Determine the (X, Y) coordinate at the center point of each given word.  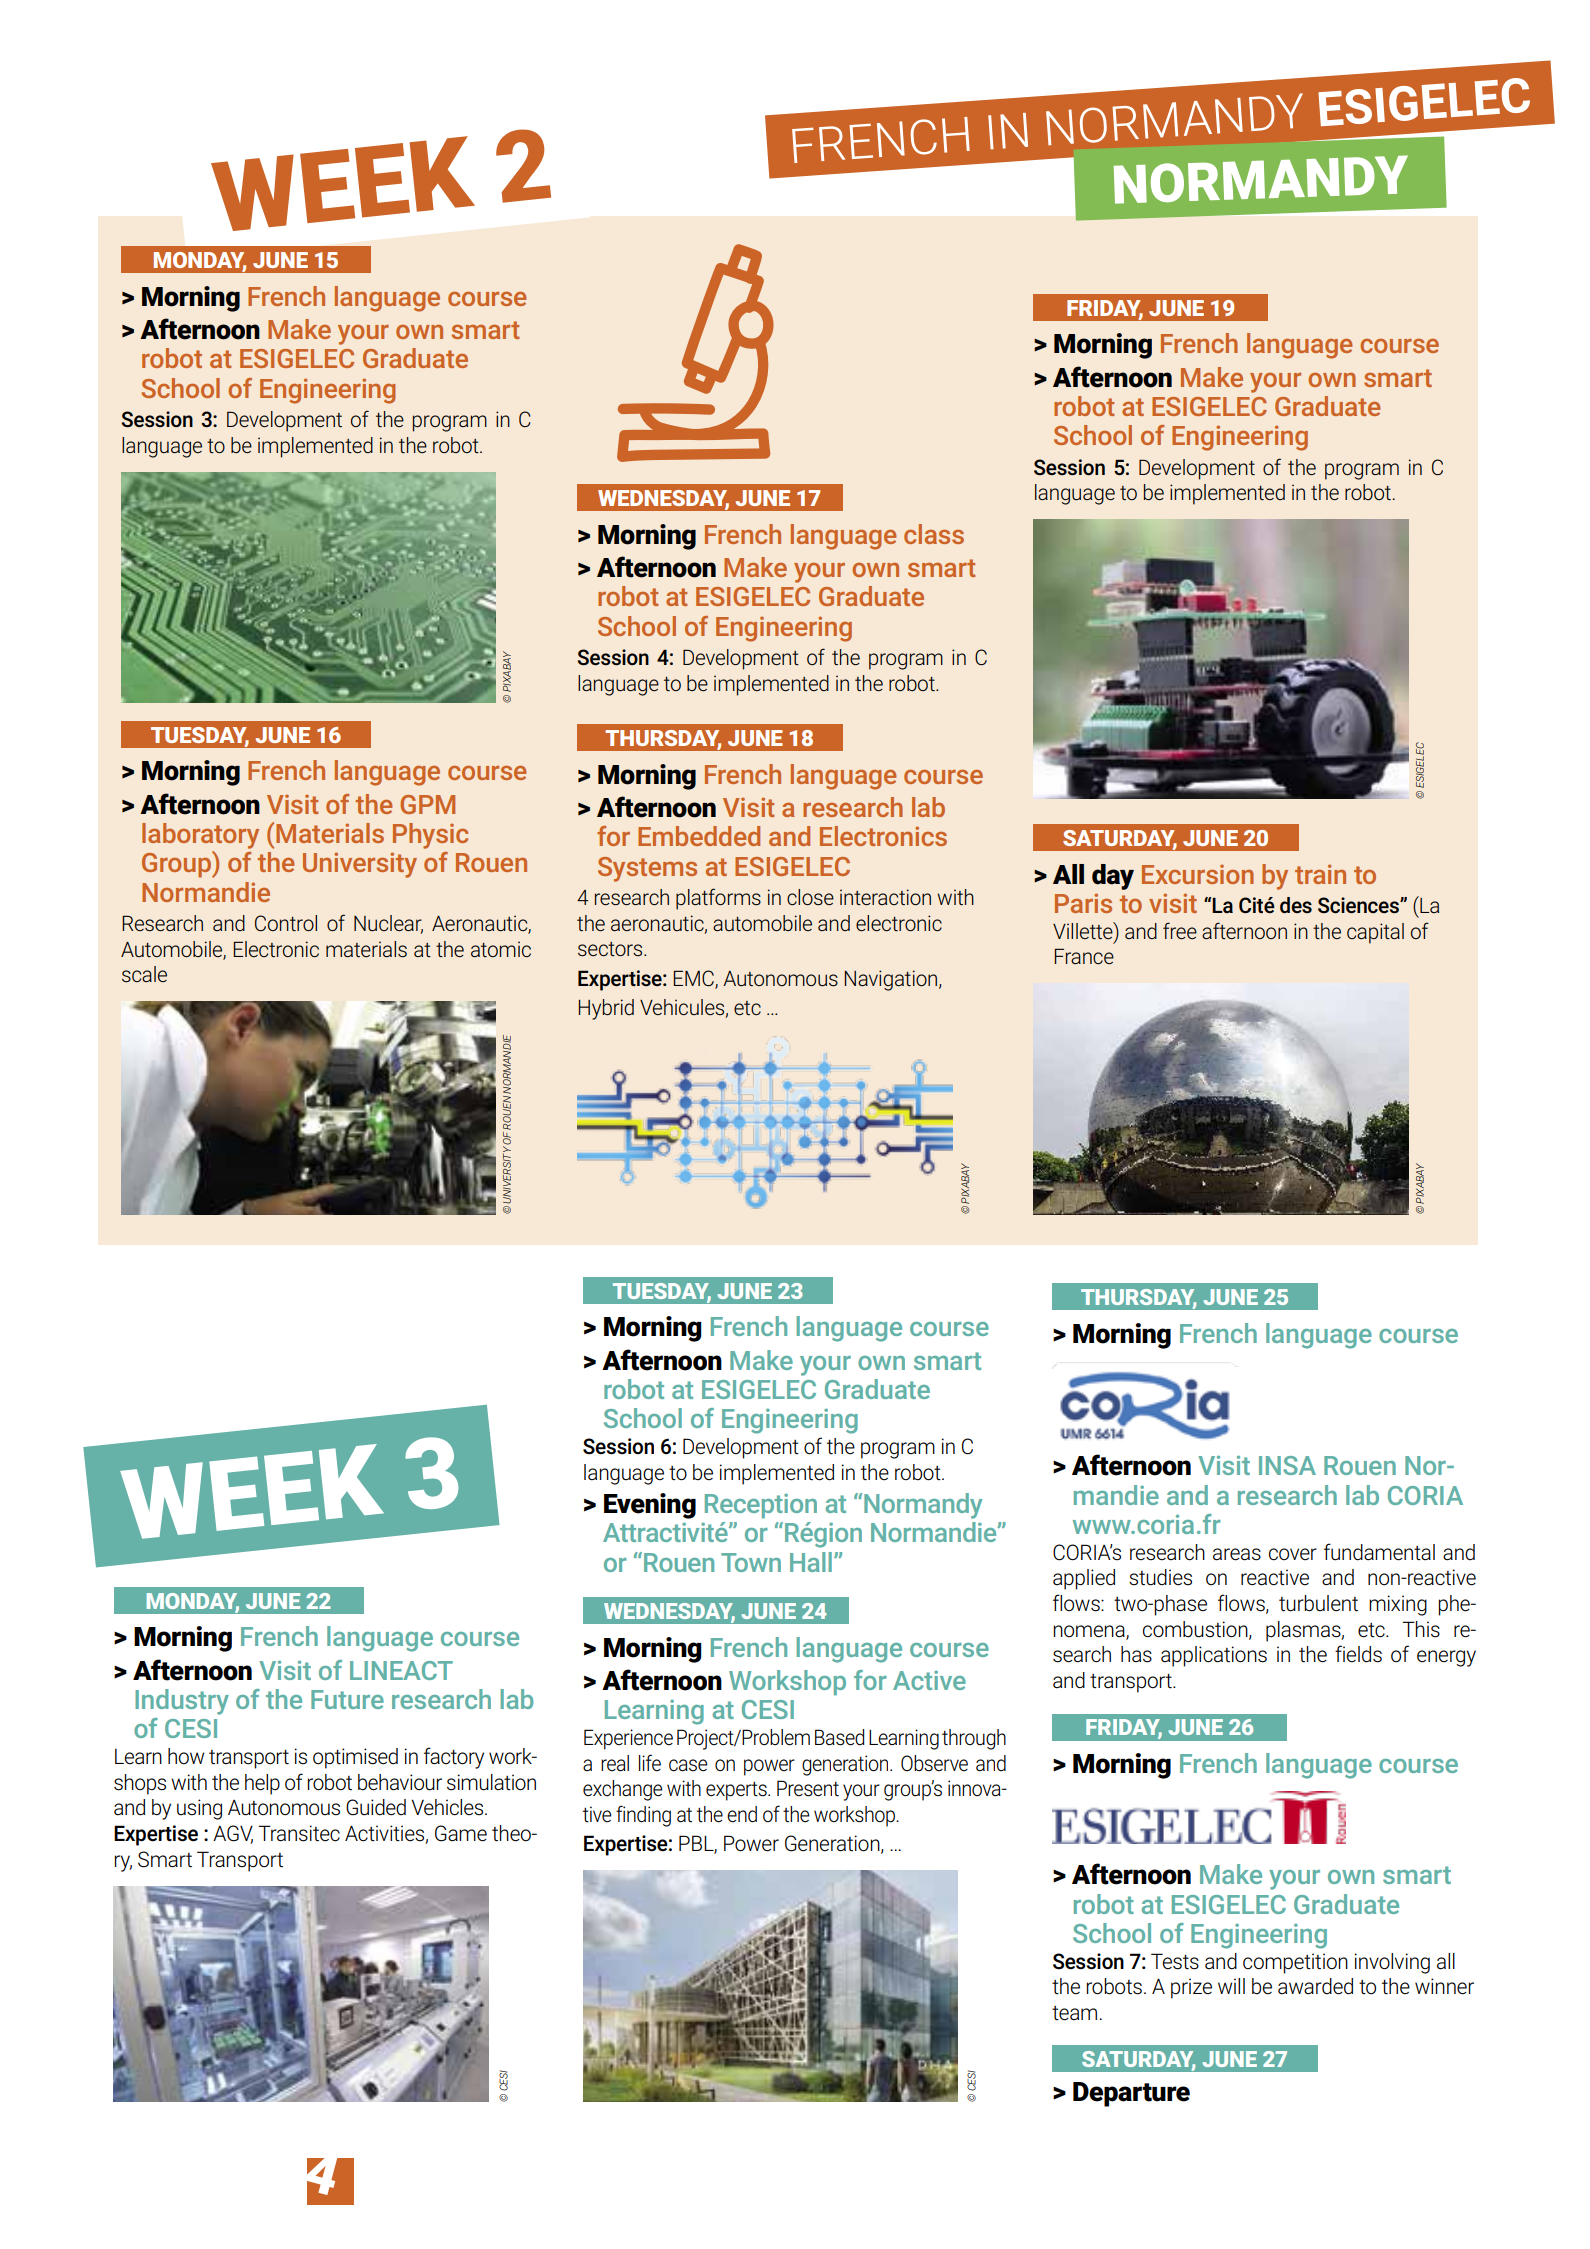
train (1320, 874)
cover (1293, 1554)
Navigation (892, 980)
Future (347, 1699)
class (934, 534)
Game (461, 1833)
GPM (427, 804)
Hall (811, 1562)
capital (1375, 933)
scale (144, 974)
